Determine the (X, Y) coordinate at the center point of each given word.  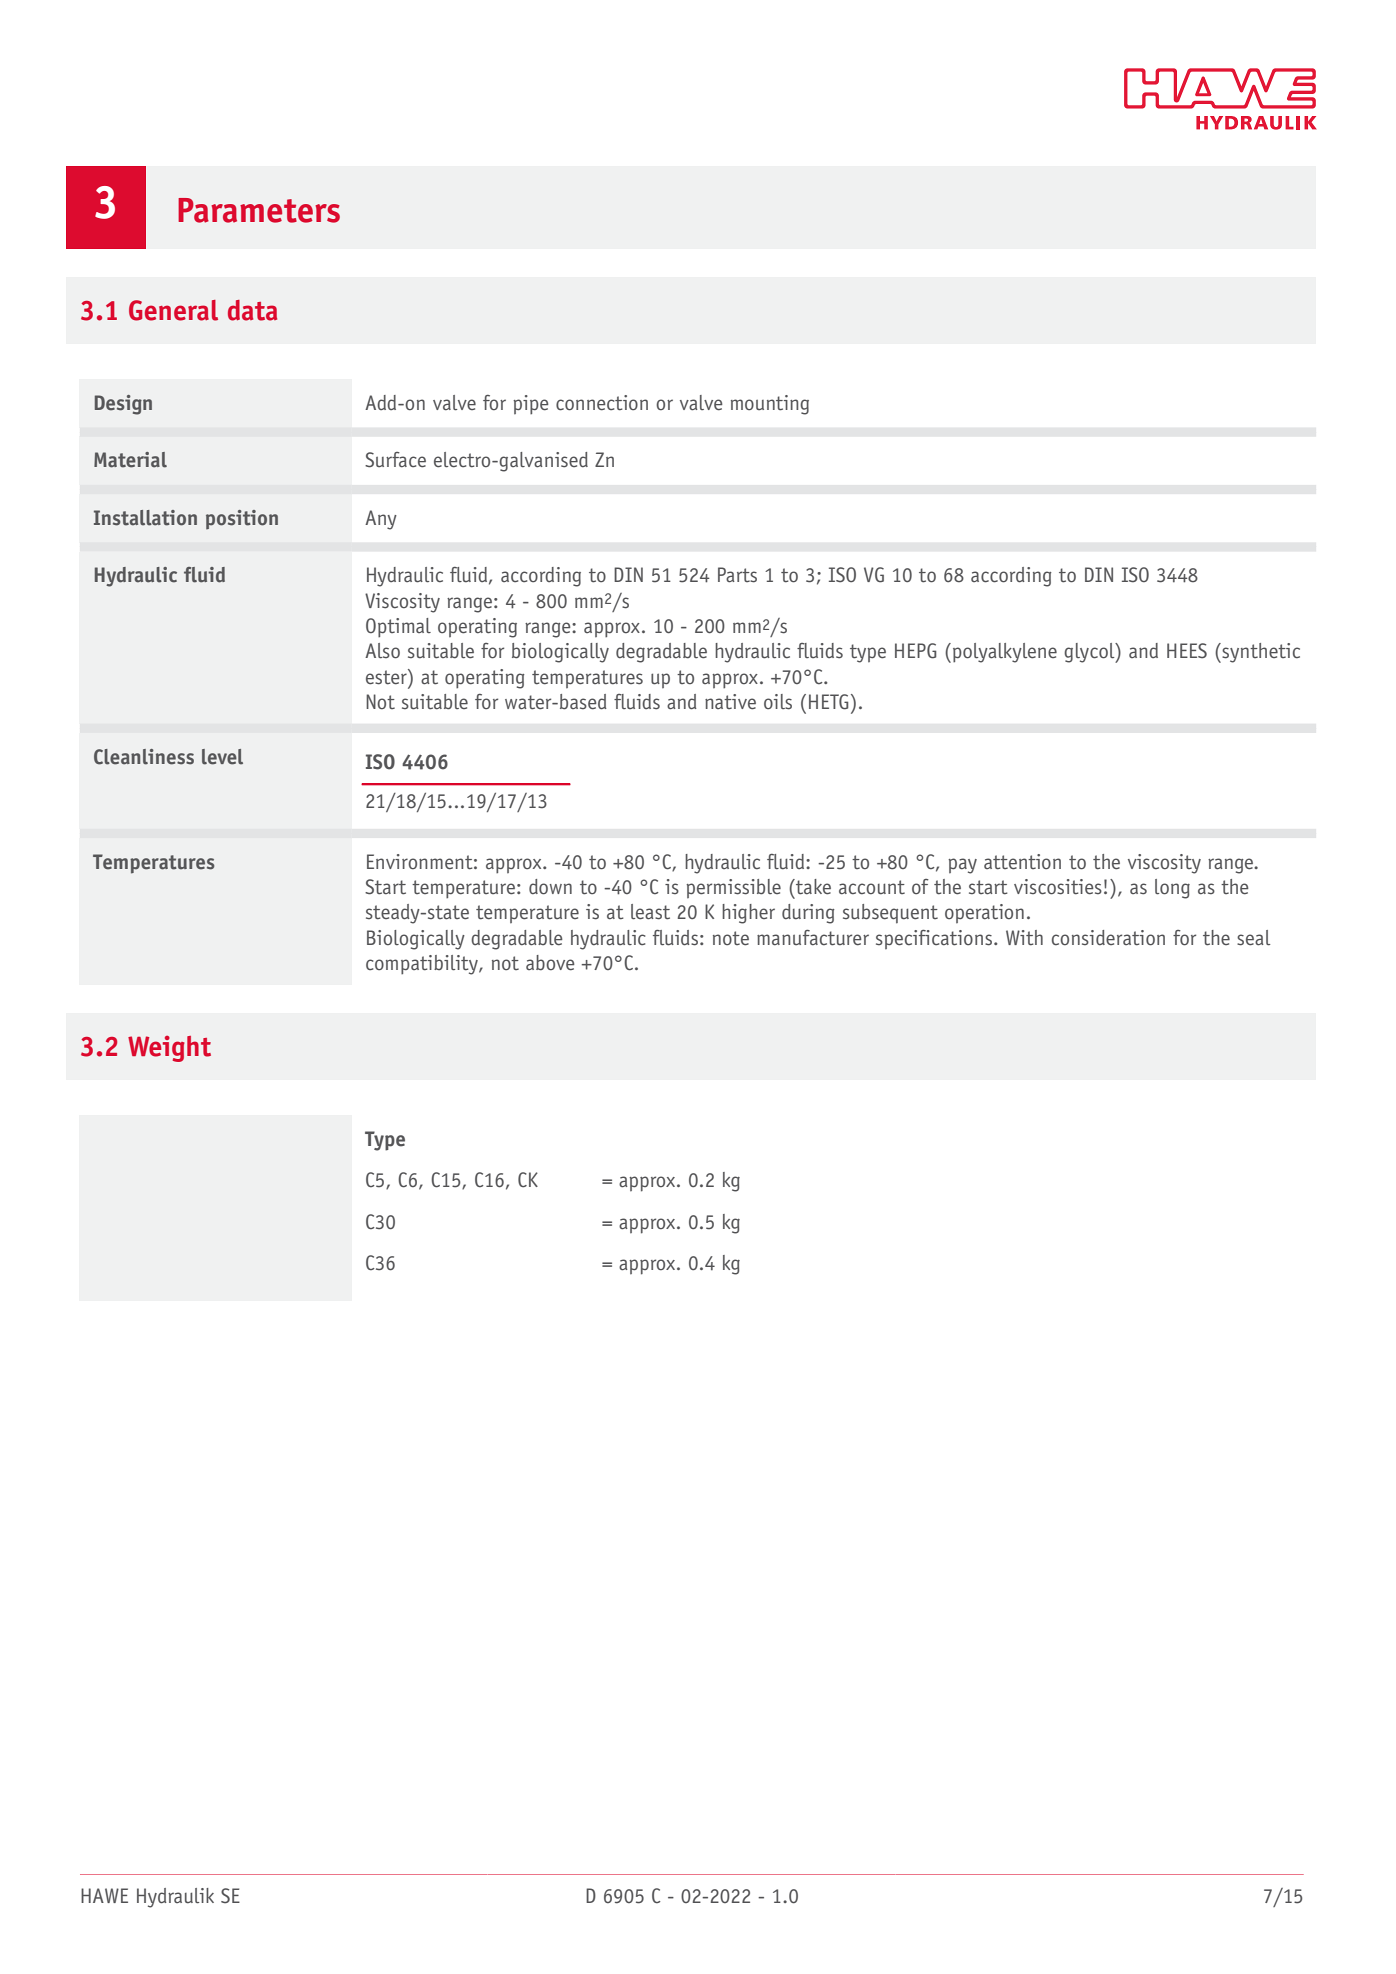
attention (1022, 862)
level (222, 757)
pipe (531, 405)
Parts (737, 575)
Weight (169, 1049)
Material (130, 460)
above (550, 963)
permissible (733, 889)
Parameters (259, 210)
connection (602, 403)
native (730, 702)
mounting (770, 405)
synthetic (1260, 653)
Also (382, 651)
